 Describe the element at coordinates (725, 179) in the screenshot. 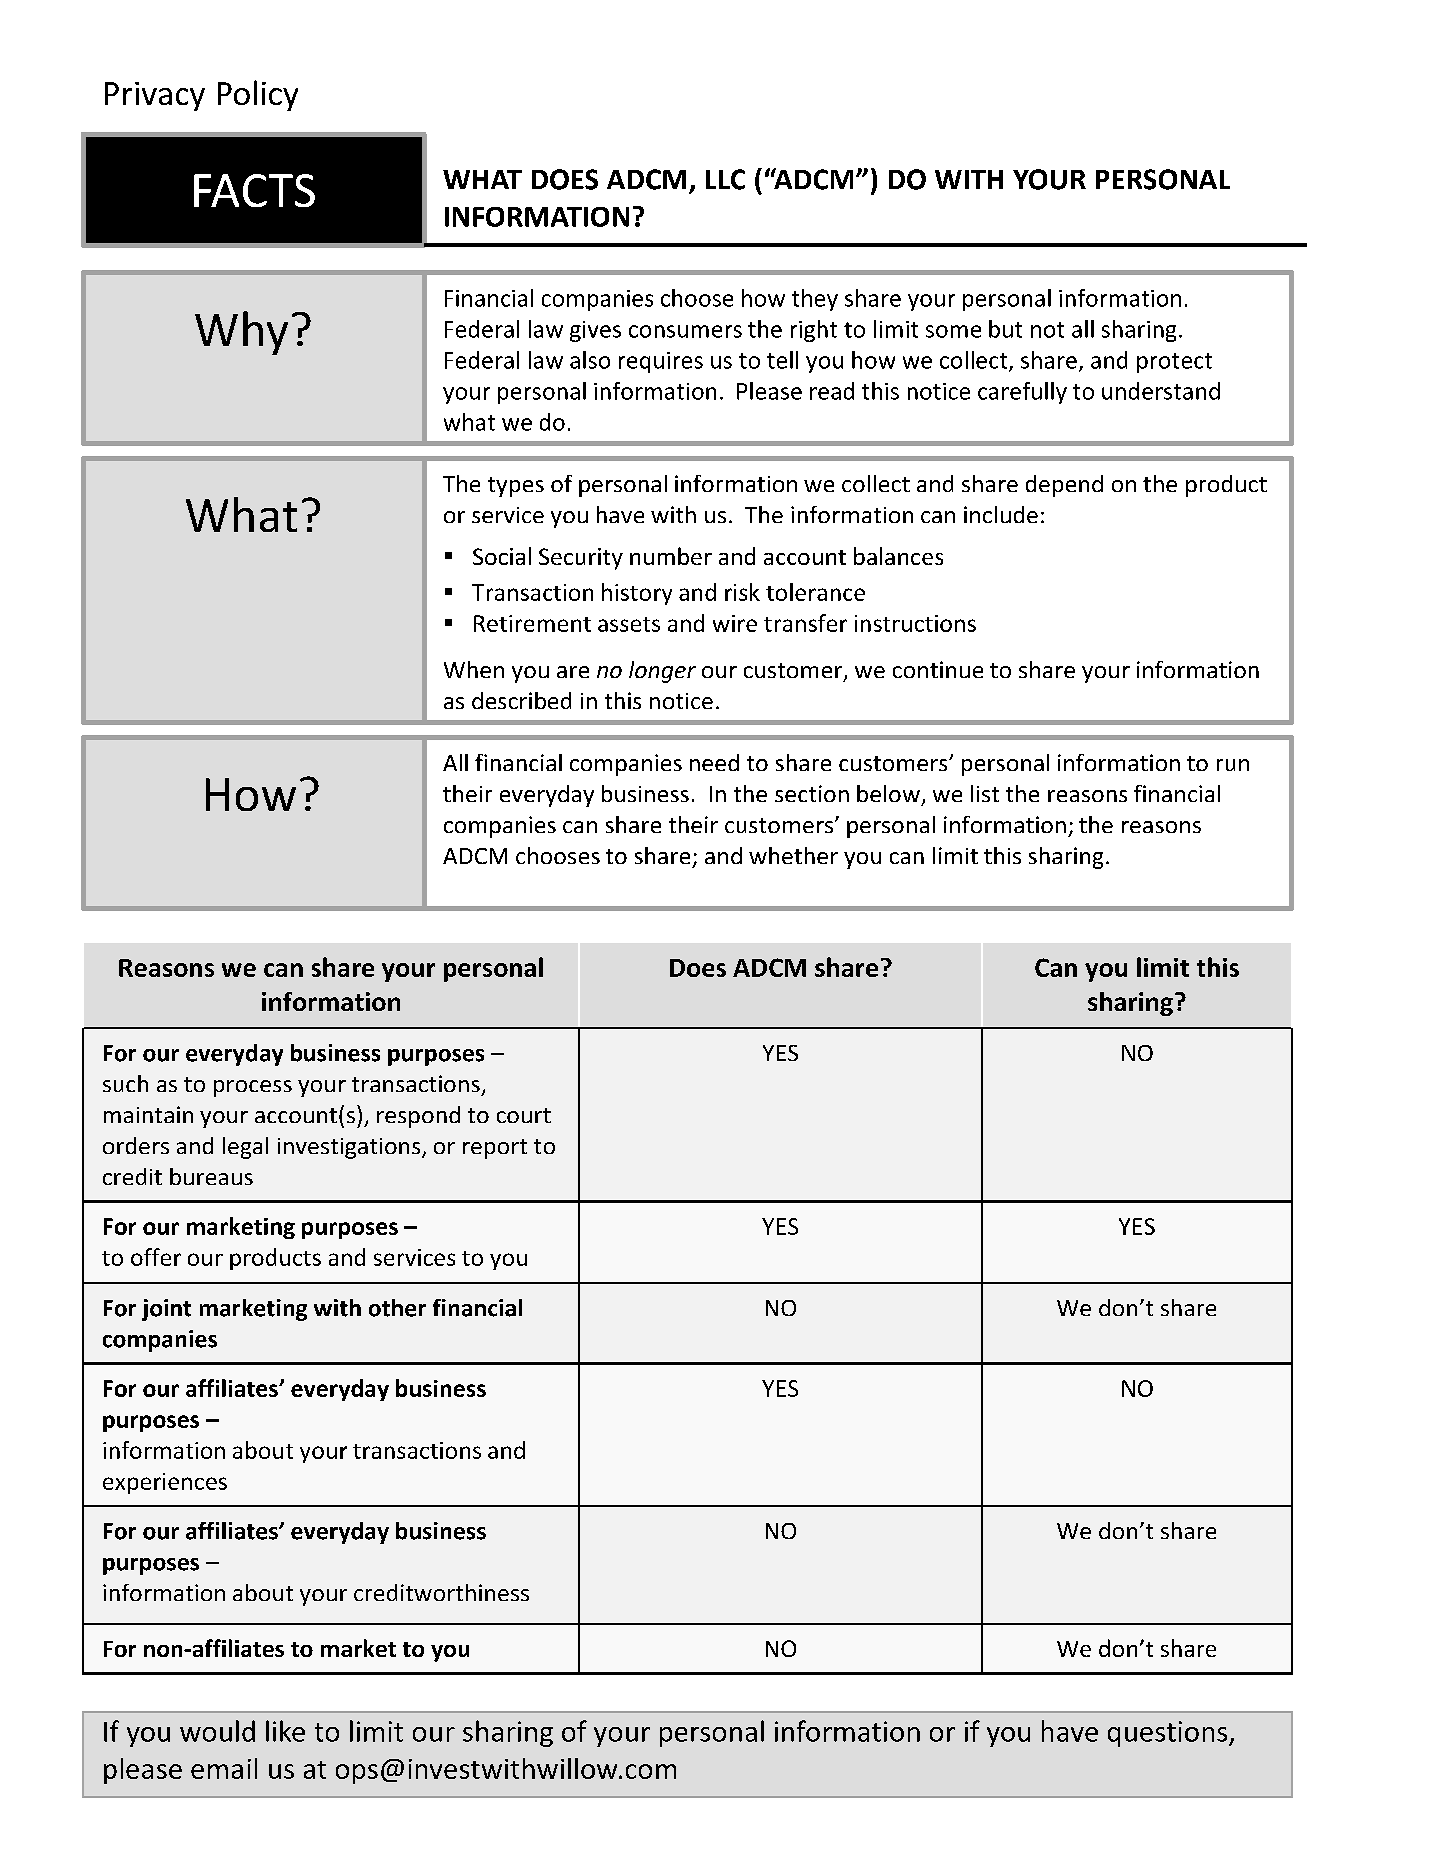

I see `LLC` at that location.
